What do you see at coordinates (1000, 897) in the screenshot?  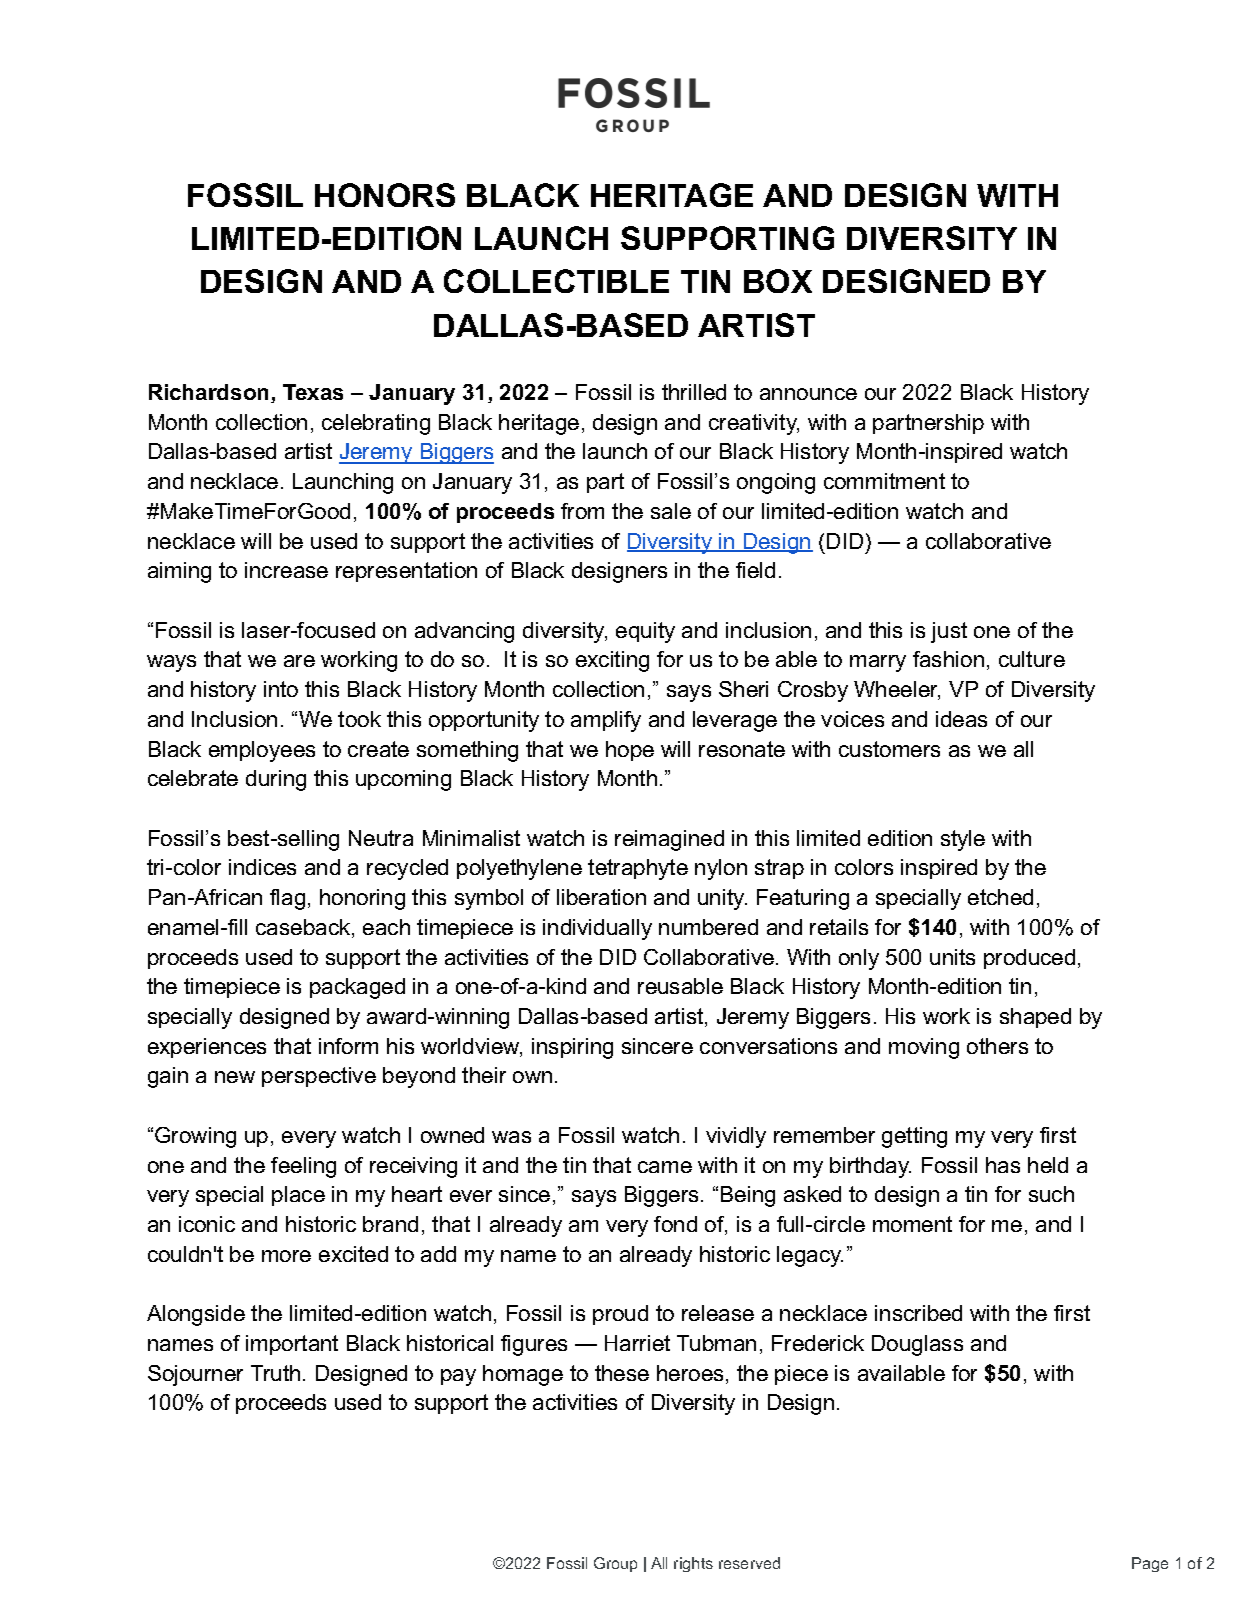 I see `etched` at bounding box center [1000, 897].
